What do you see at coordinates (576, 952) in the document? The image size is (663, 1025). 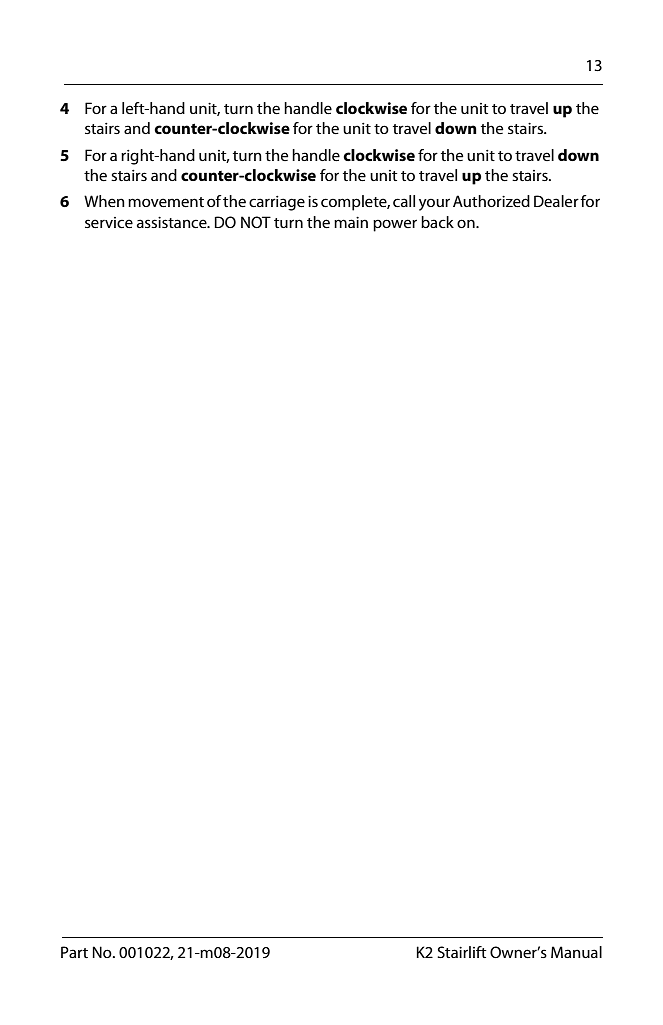 I see `Manual` at bounding box center [576, 952].
